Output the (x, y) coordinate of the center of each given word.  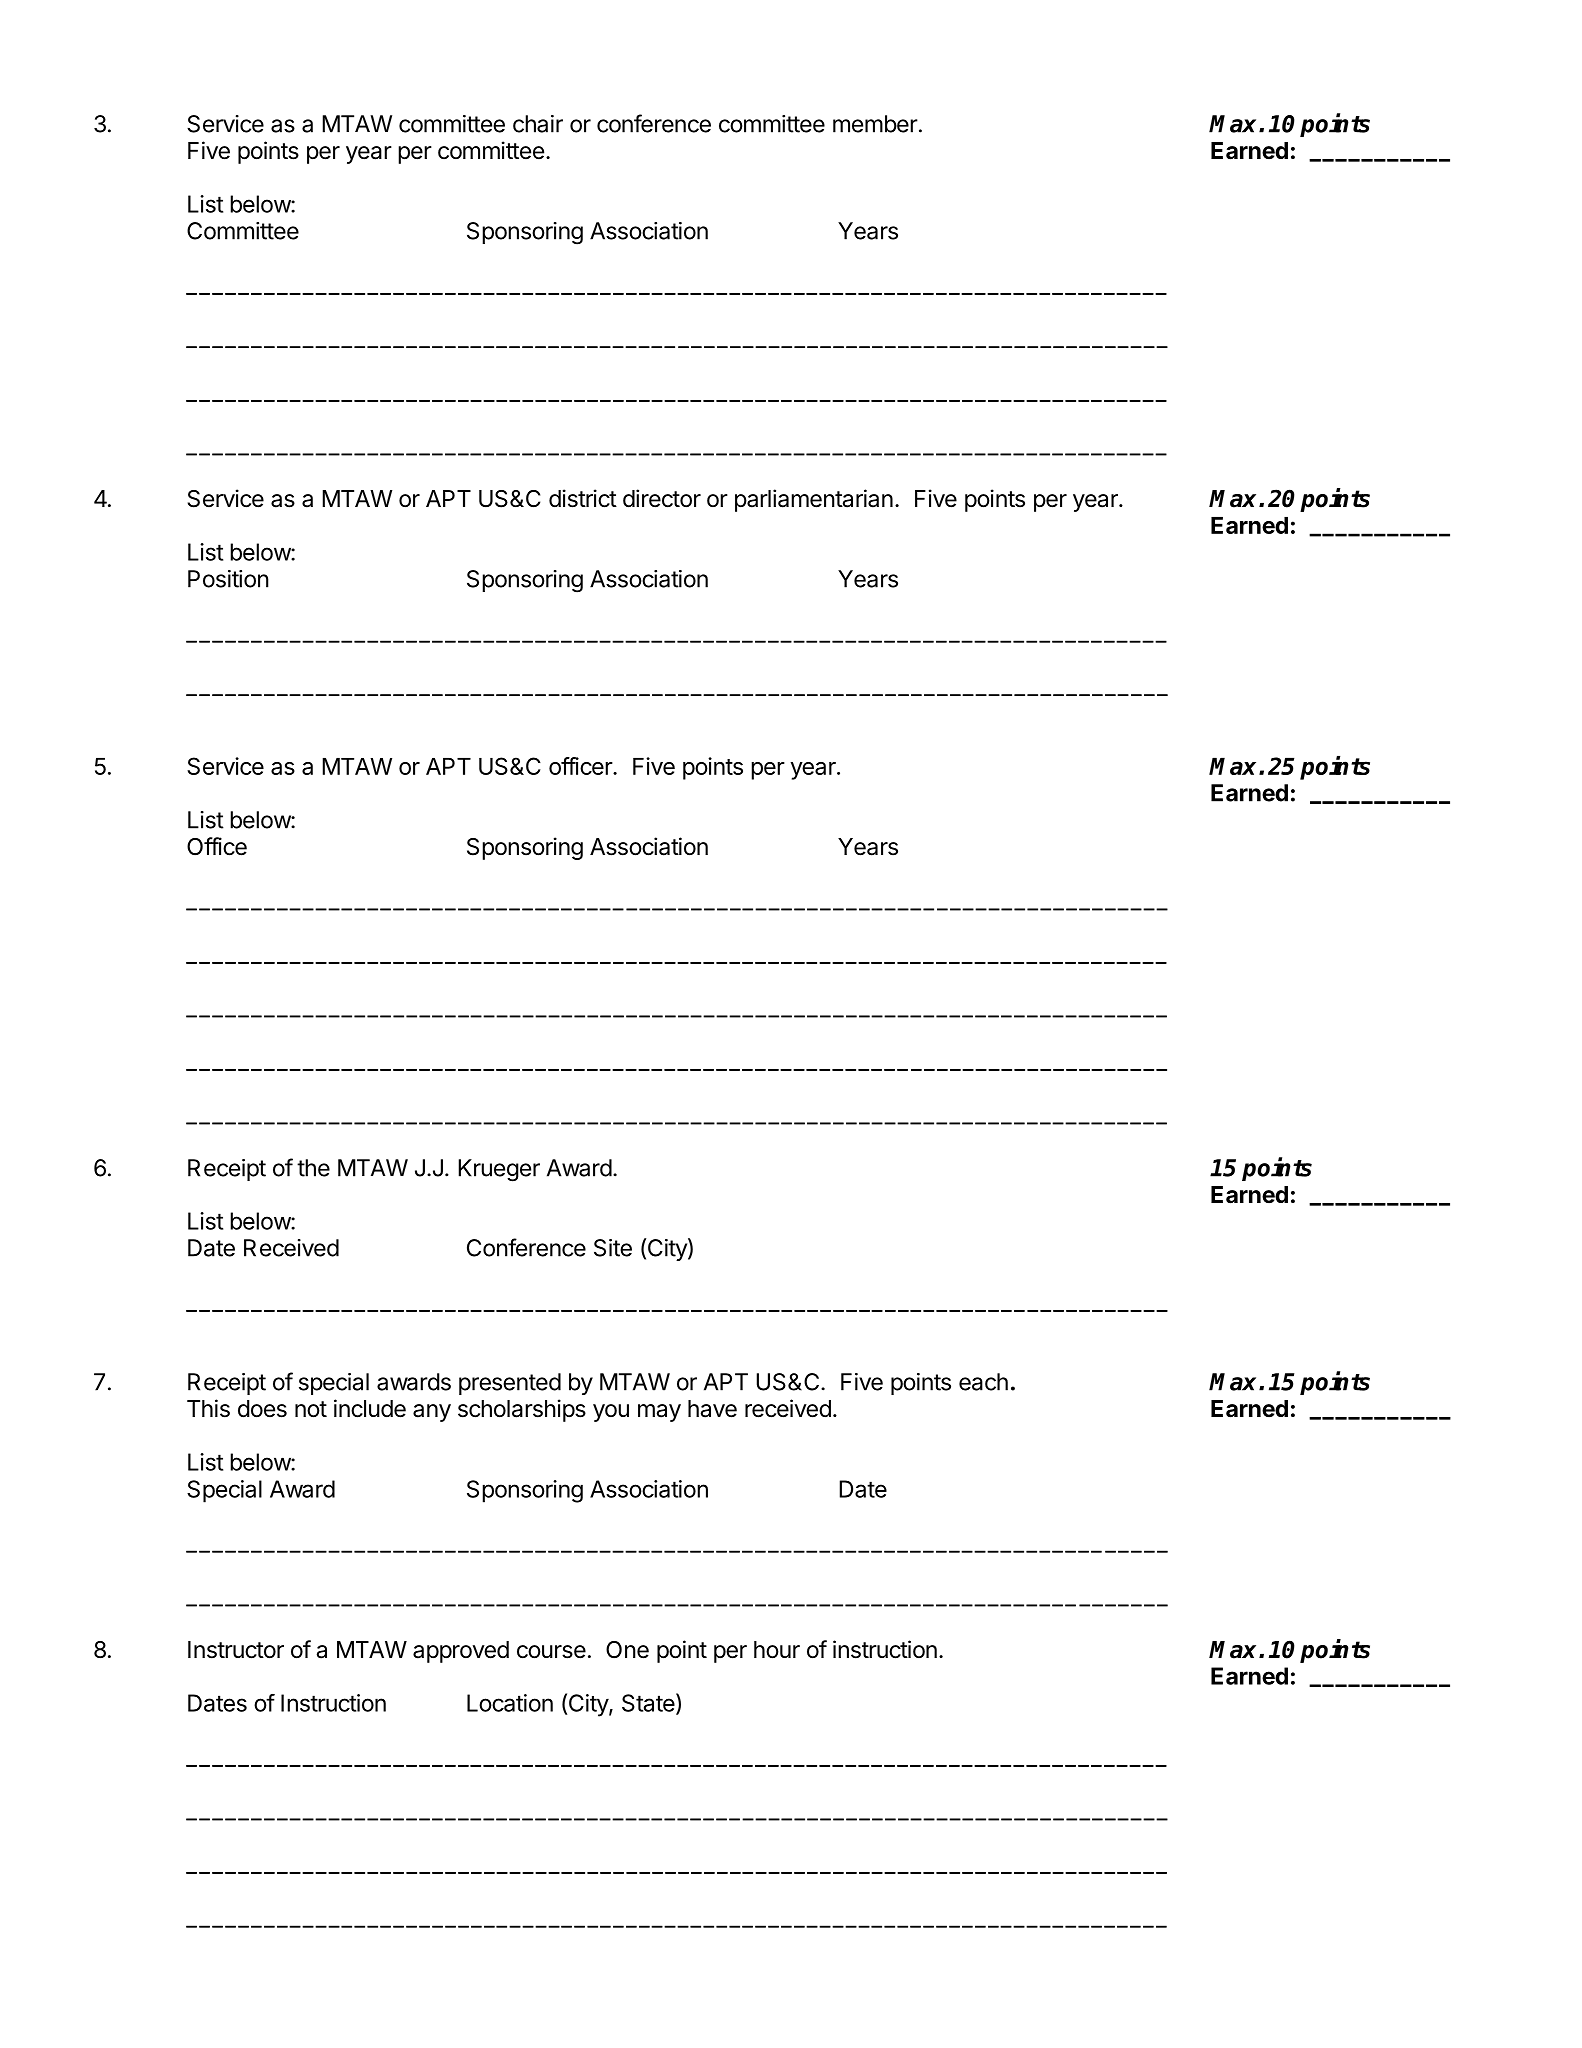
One (627, 1650)
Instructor (236, 1650)
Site (613, 1248)
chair (538, 124)
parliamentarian (814, 500)
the (313, 1168)
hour (777, 1650)
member (875, 124)
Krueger (499, 1170)
